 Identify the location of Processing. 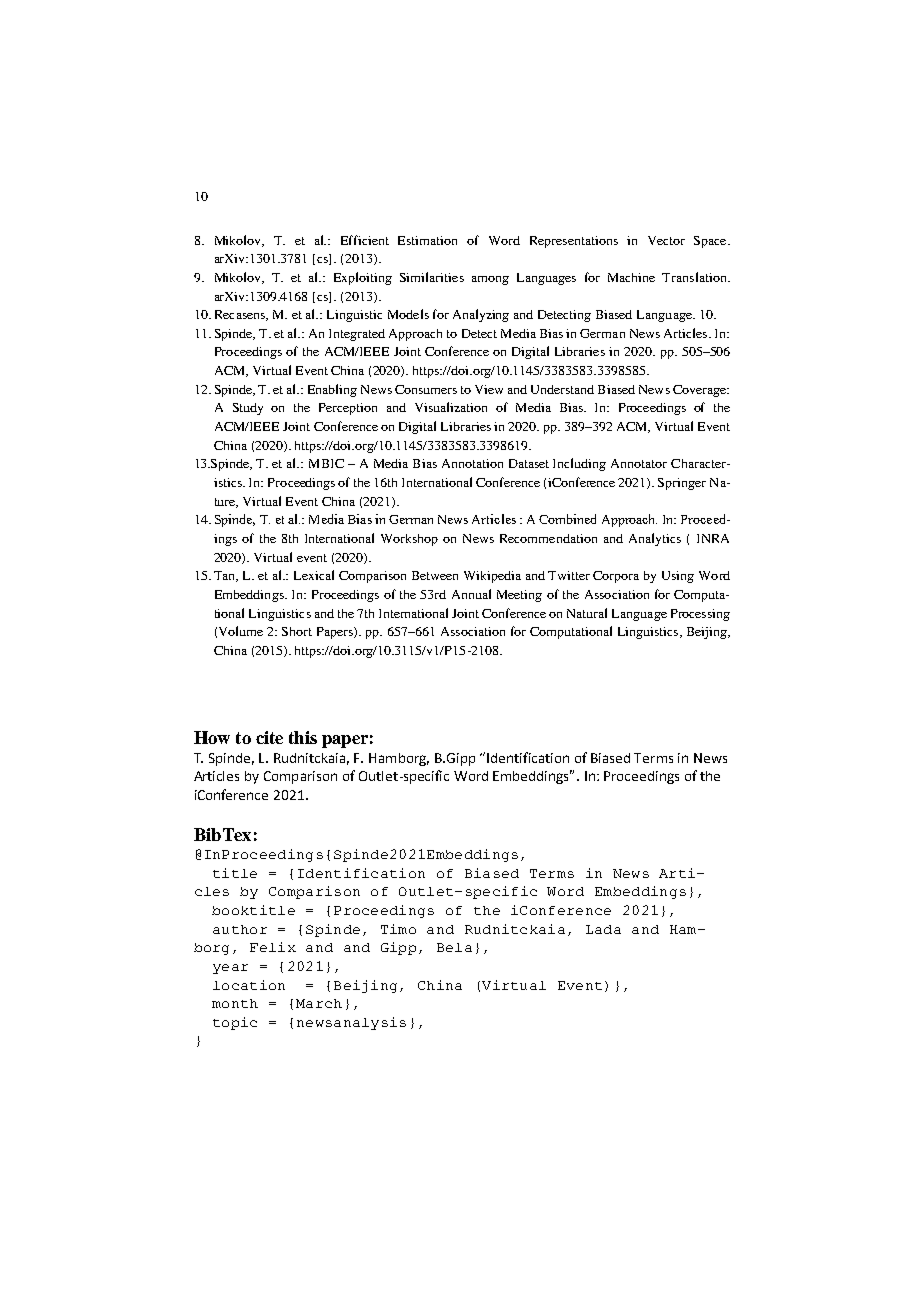
(700, 615).
